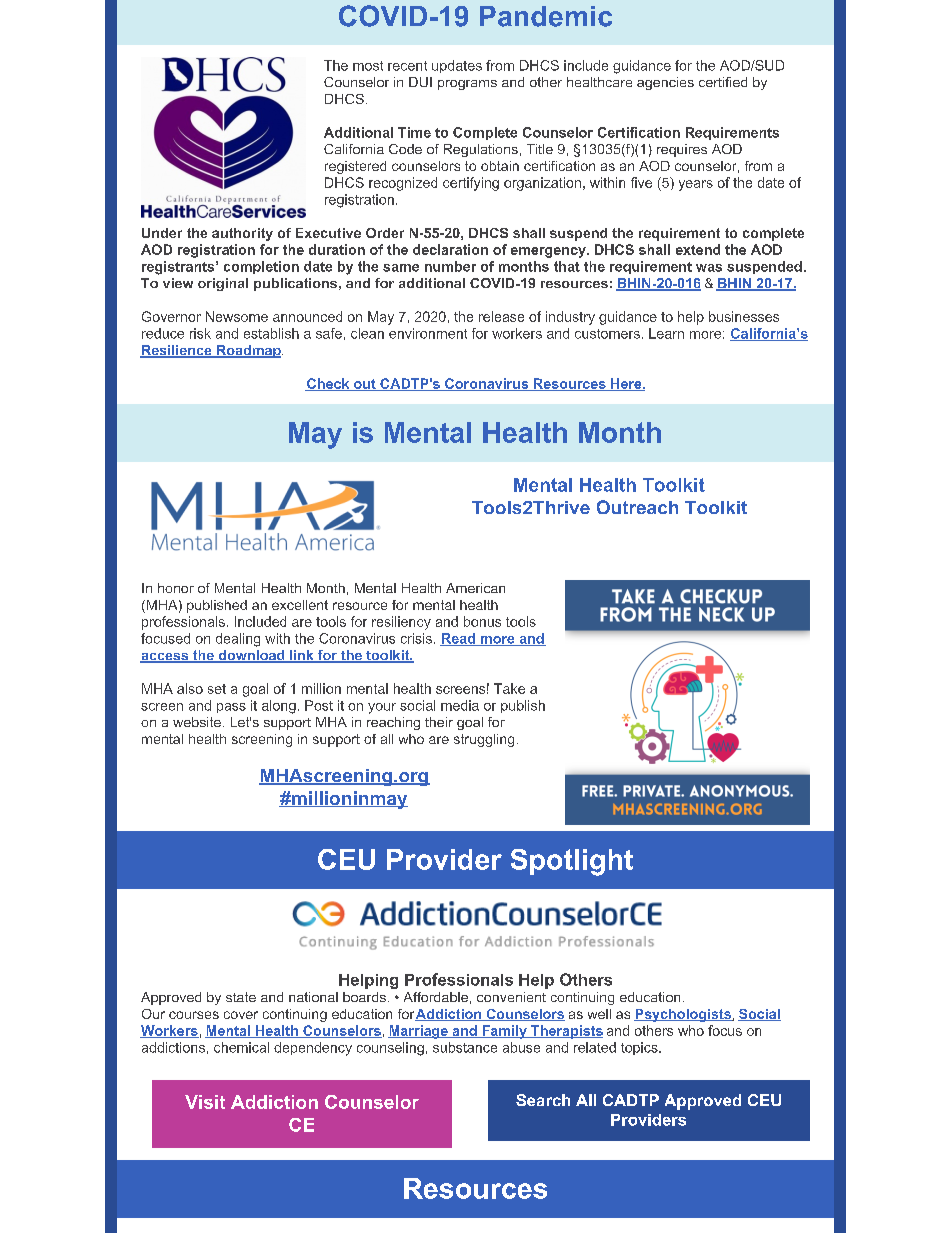  Describe the element at coordinates (666, 333) in the image. I see `Learn` at that location.
